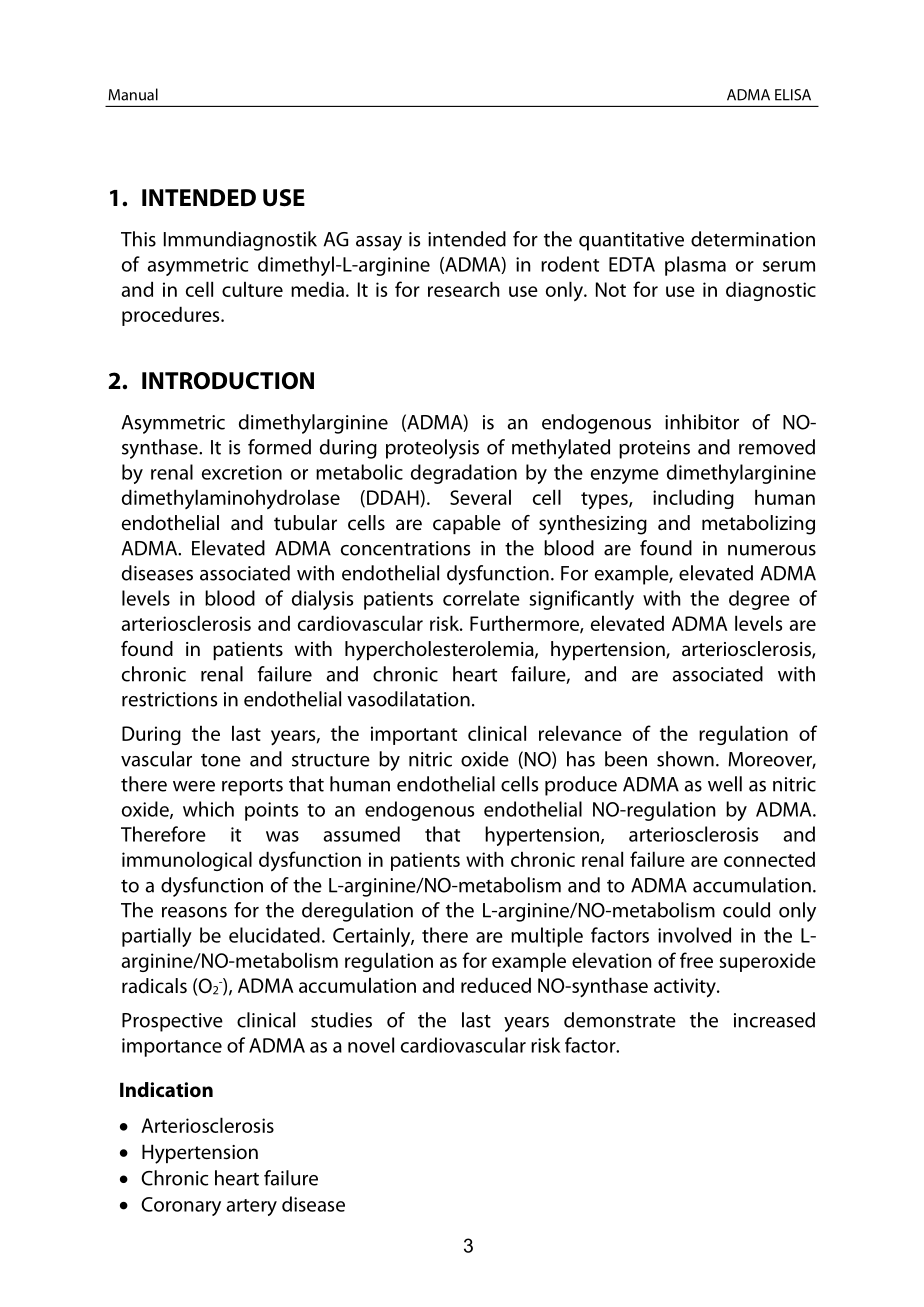  Describe the element at coordinates (371, 1045) in the screenshot. I see `novel` at that location.
